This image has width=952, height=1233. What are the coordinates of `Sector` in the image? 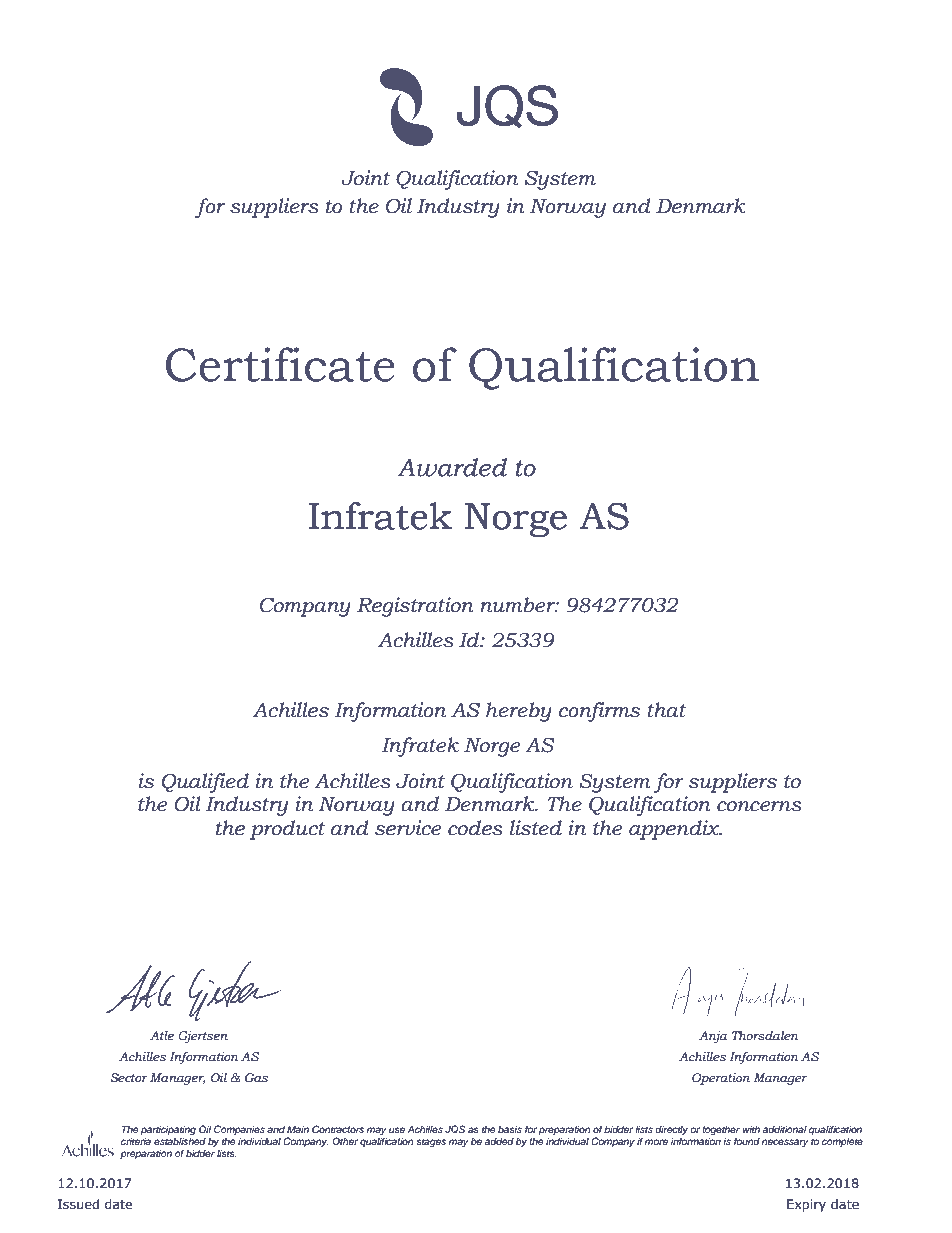 It's located at (129, 1077).
